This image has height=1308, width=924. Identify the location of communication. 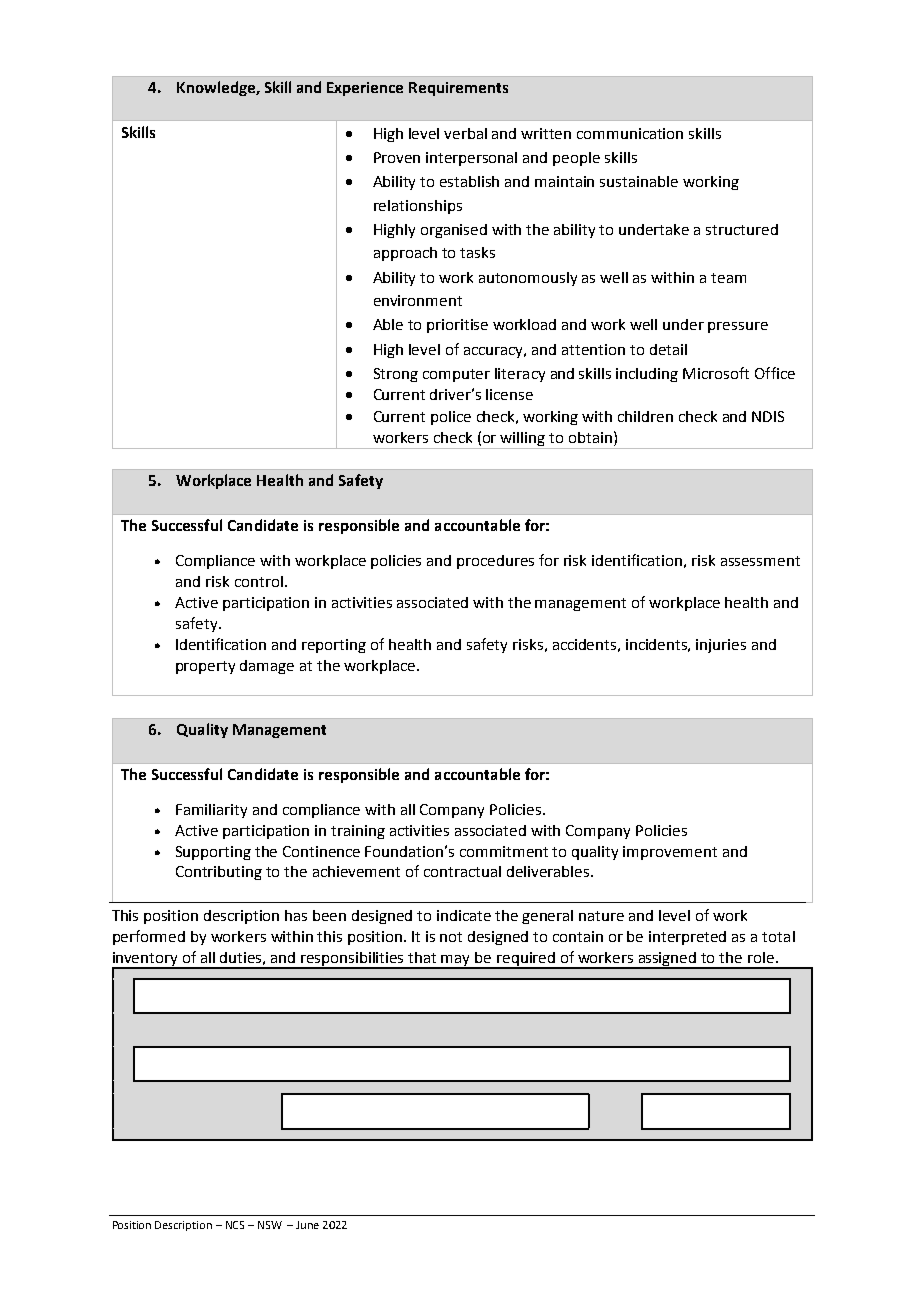
(630, 133).
